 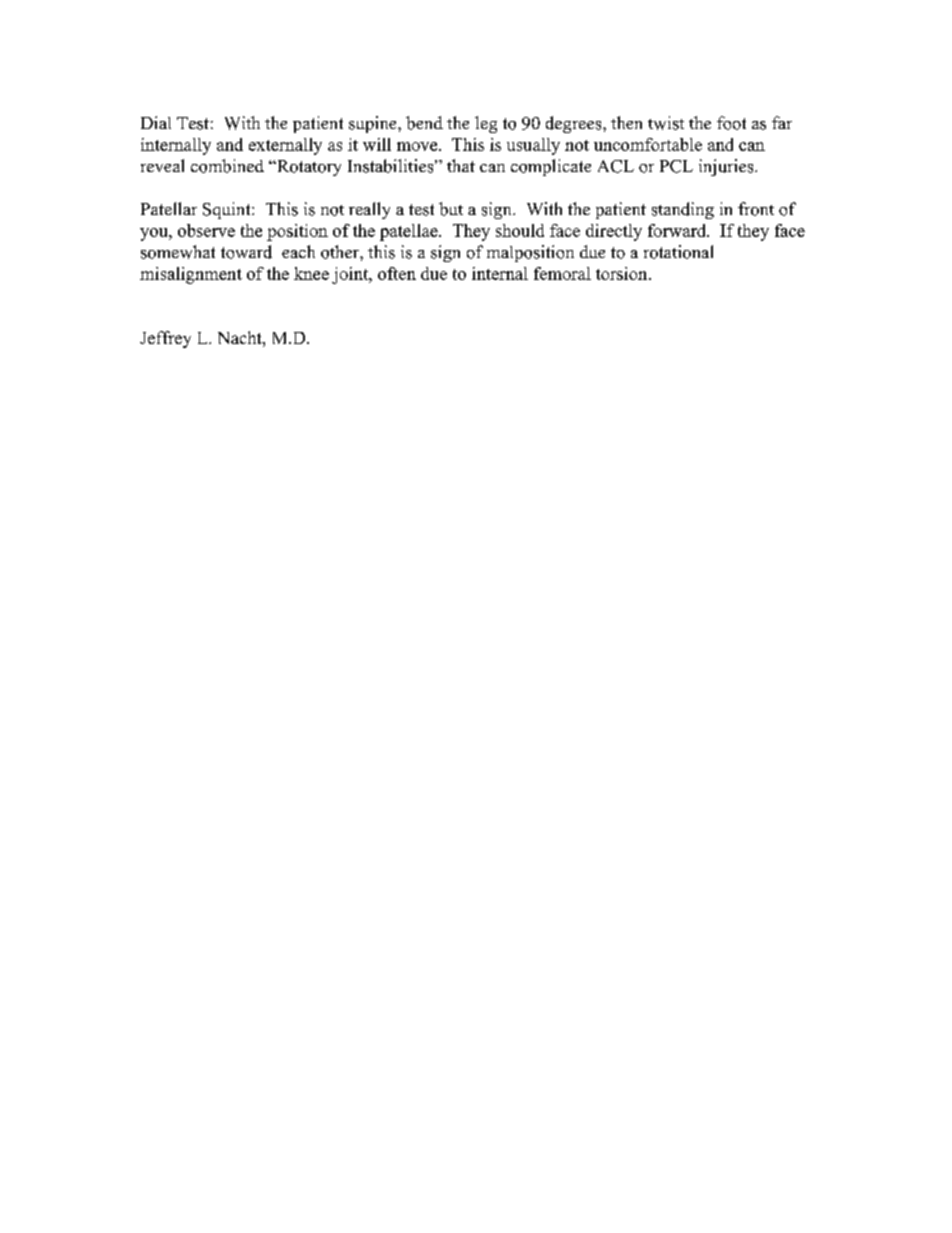 What do you see at coordinates (451, 209) in the screenshot?
I see `but` at bounding box center [451, 209].
